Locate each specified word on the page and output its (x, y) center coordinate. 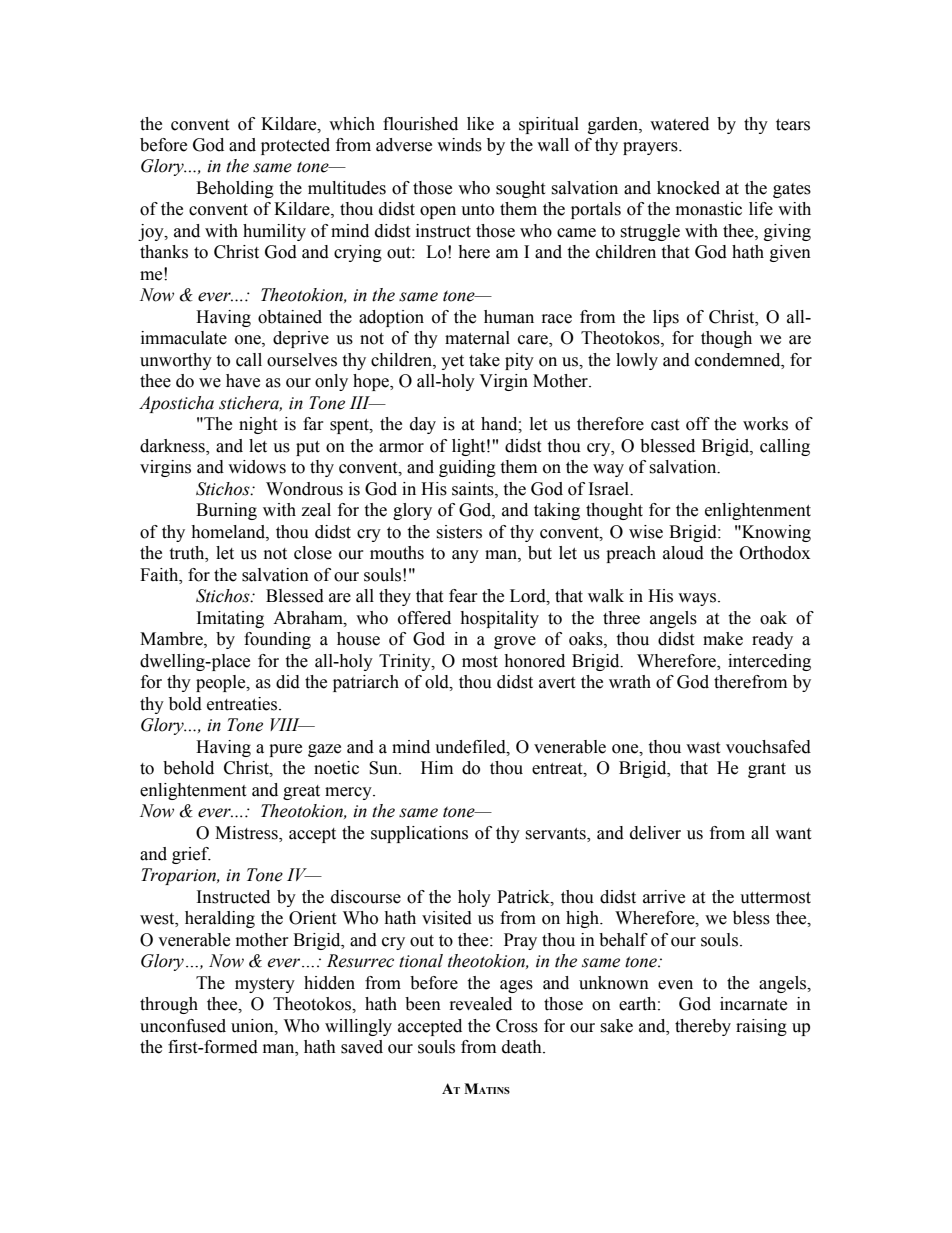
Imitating (230, 619)
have (243, 381)
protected (295, 146)
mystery (265, 985)
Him (437, 767)
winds (459, 145)
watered (679, 124)
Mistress (247, 833)
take (484, 360)
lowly (637, 361)
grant (767, 770)
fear (463, 596)
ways (698, 599)
